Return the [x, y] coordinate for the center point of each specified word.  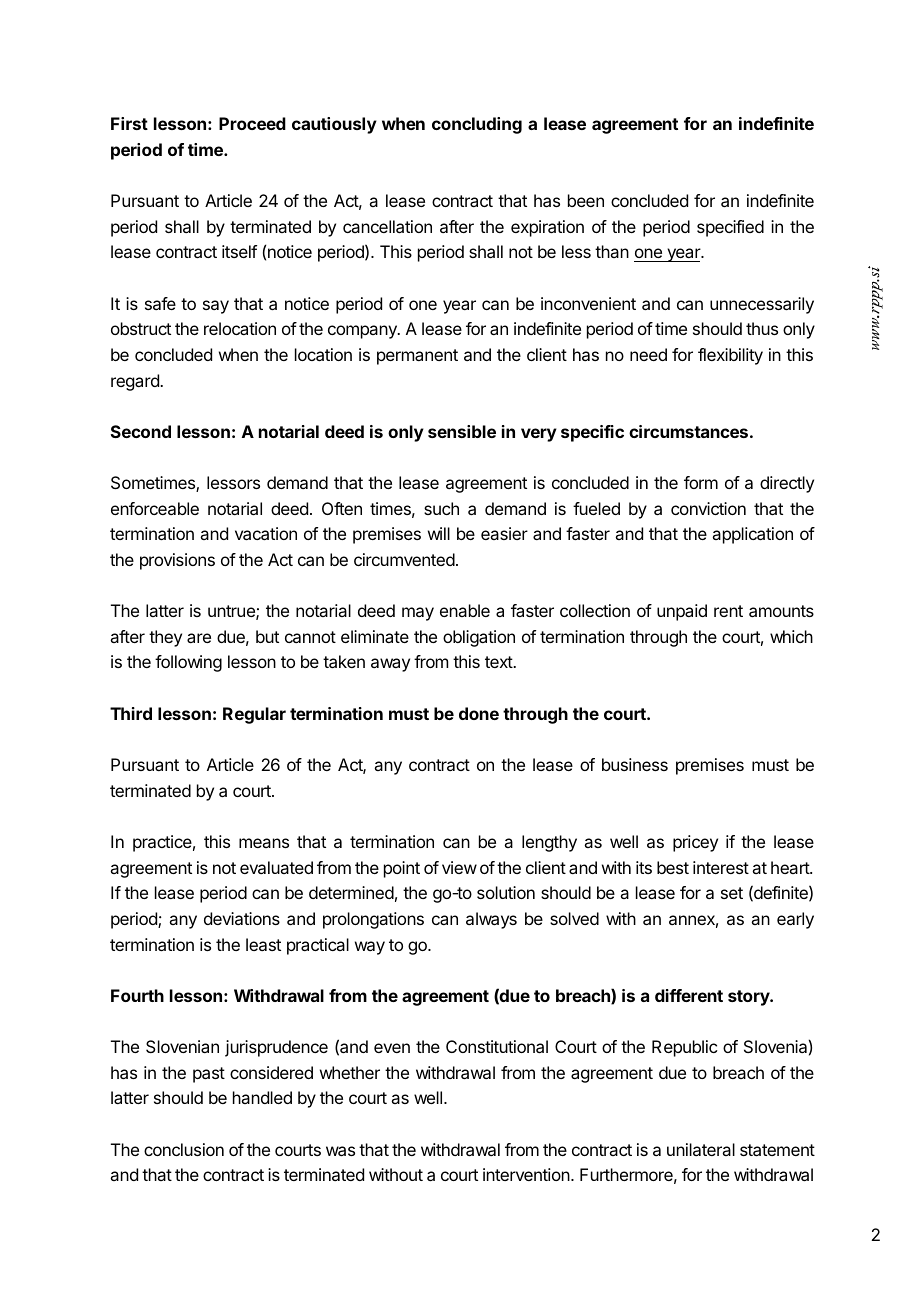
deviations [242, 918]
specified [730, 228]
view [459, 867]
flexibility [730, 356]
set [732, 893]
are [199, 638]
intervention [527, 1174]
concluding [477, 125]
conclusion [184, 1149]
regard [136, 382]
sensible [462, 431]
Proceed [252, 123]
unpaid [682, 612]
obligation [479, 638]
